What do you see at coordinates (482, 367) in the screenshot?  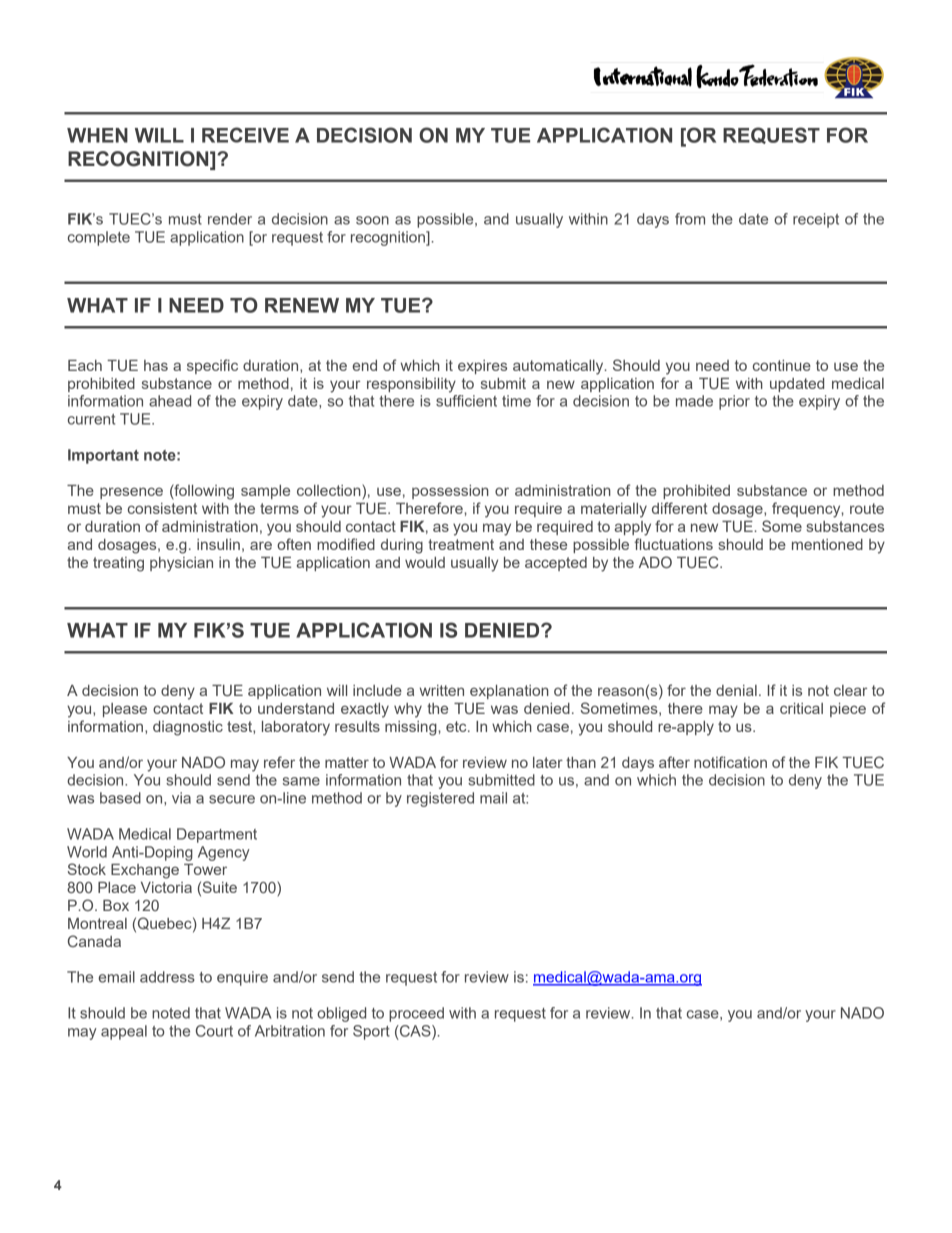 I see `expires` at bounding box center [482, 367].
